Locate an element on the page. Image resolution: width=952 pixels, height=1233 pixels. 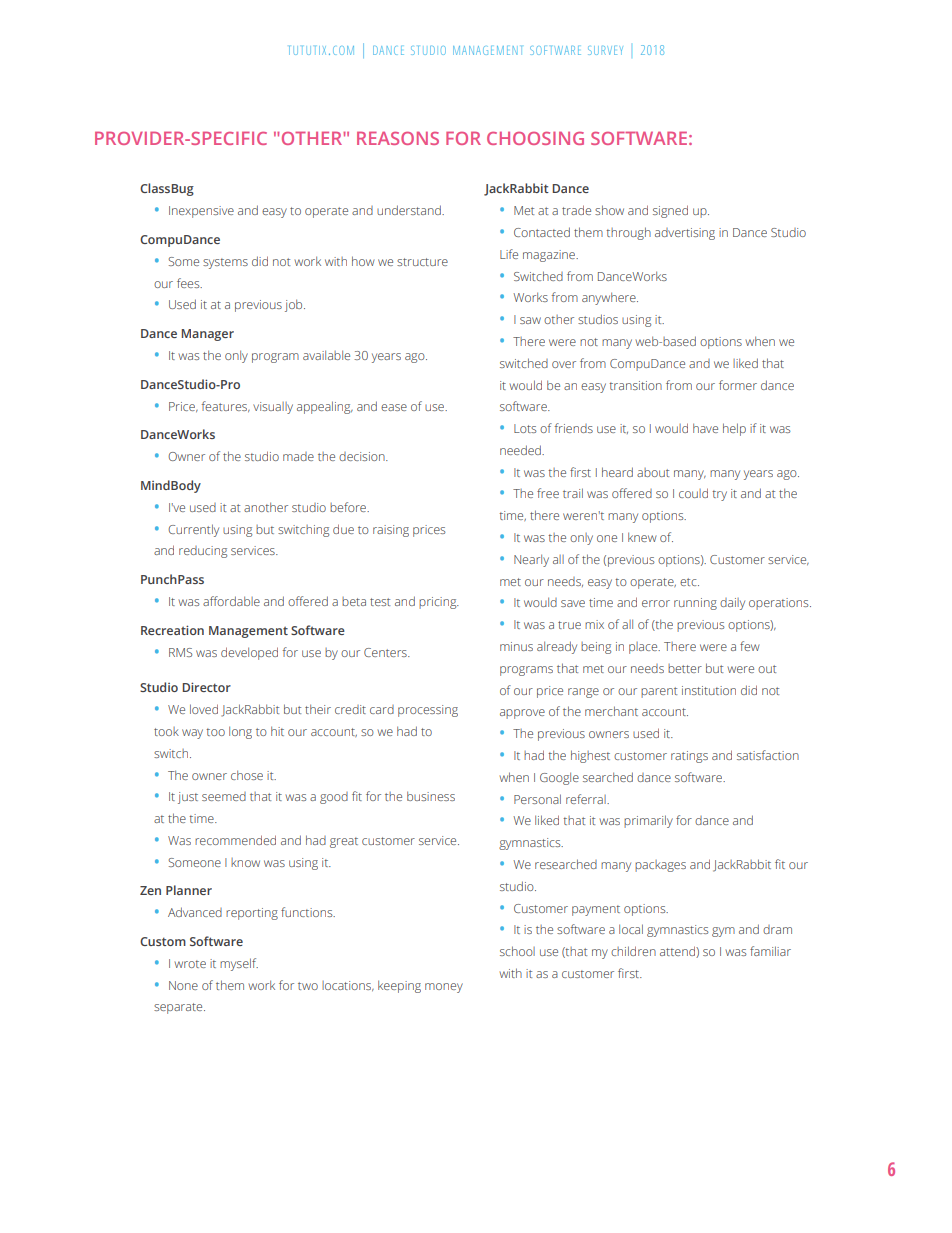
affordable is located at coordinates (231, 601).
